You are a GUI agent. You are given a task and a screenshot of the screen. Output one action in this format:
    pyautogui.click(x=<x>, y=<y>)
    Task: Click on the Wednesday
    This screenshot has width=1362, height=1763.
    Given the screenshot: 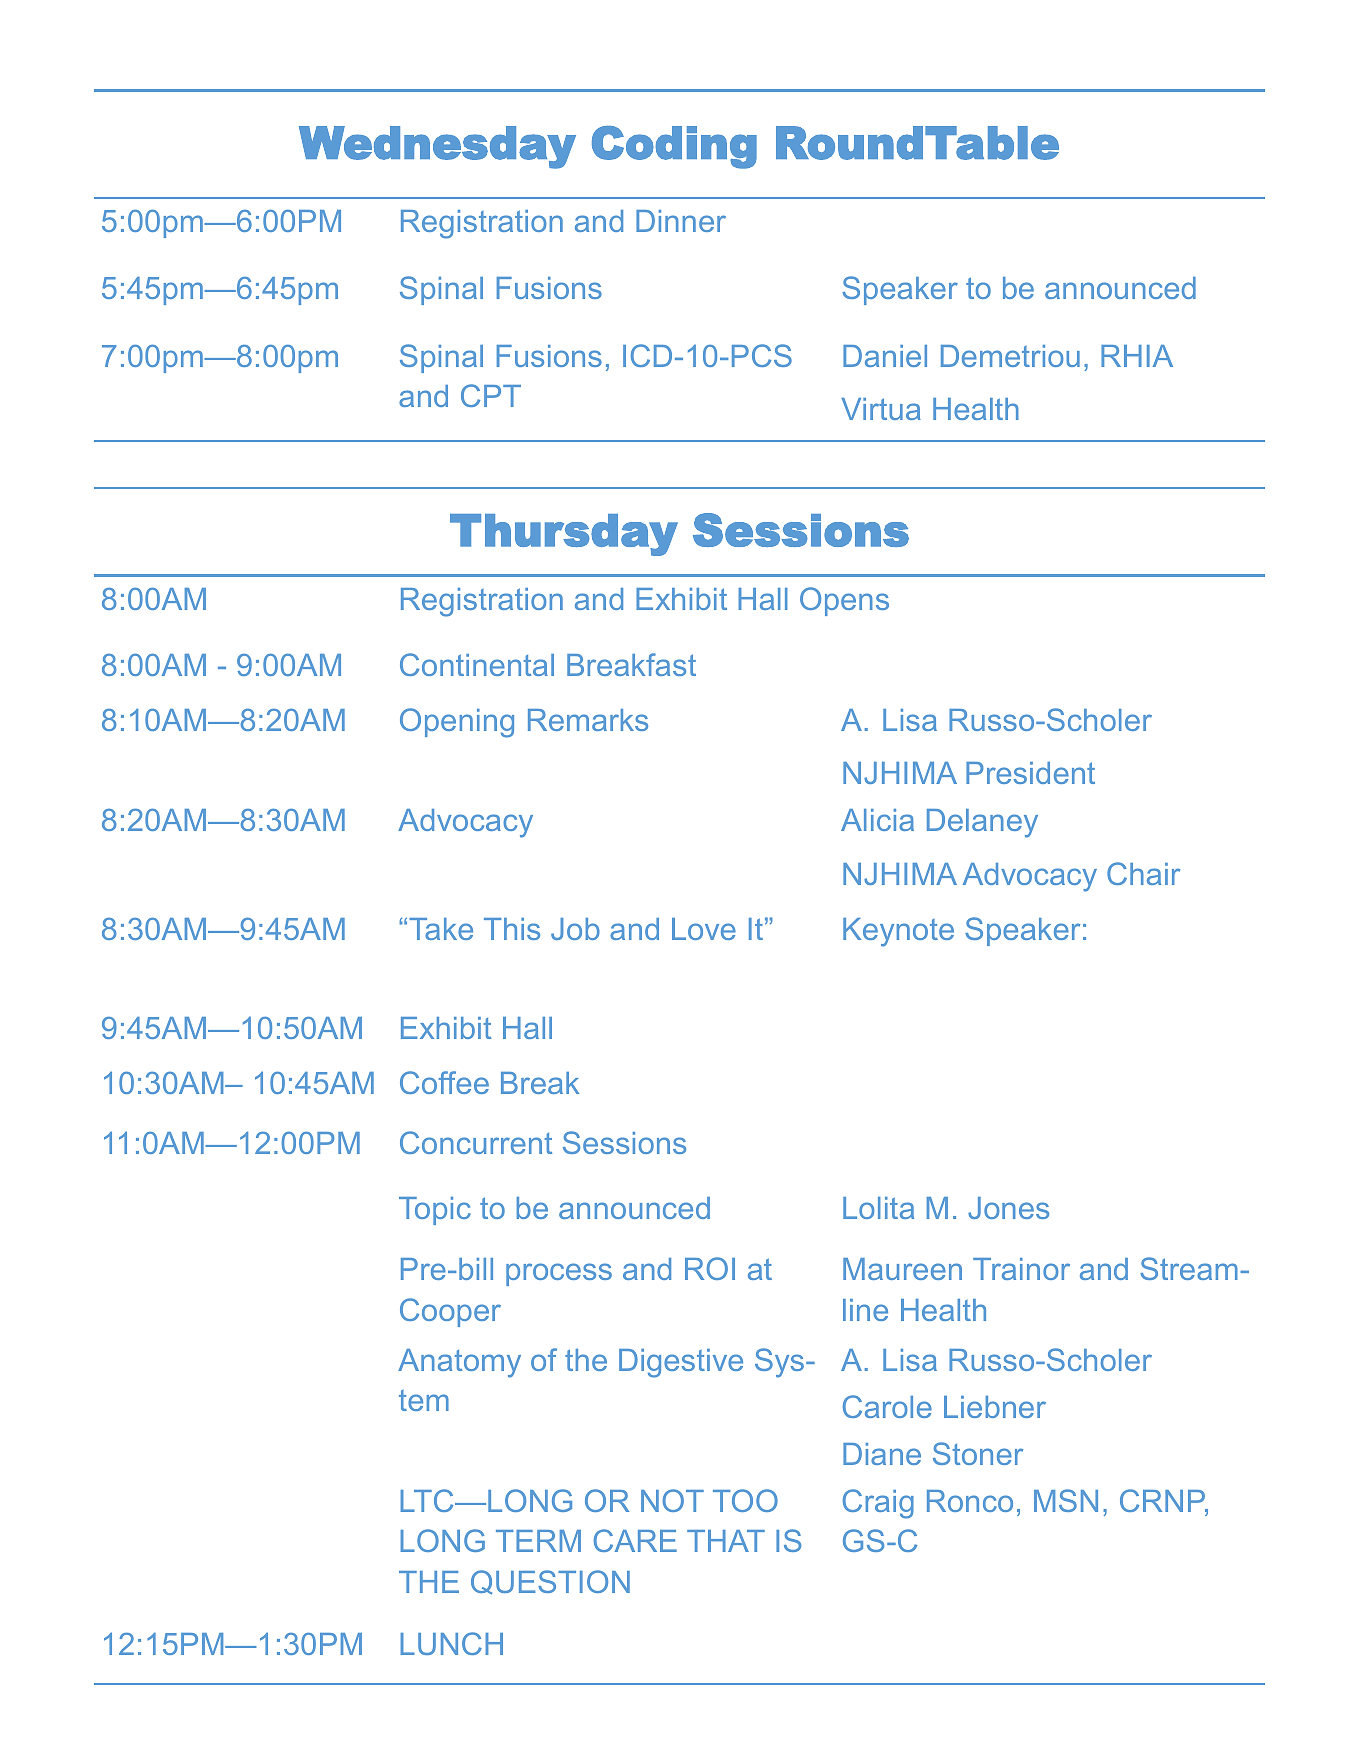 What is the action you would take?
    pyautogui.click(x=437, y=147)
